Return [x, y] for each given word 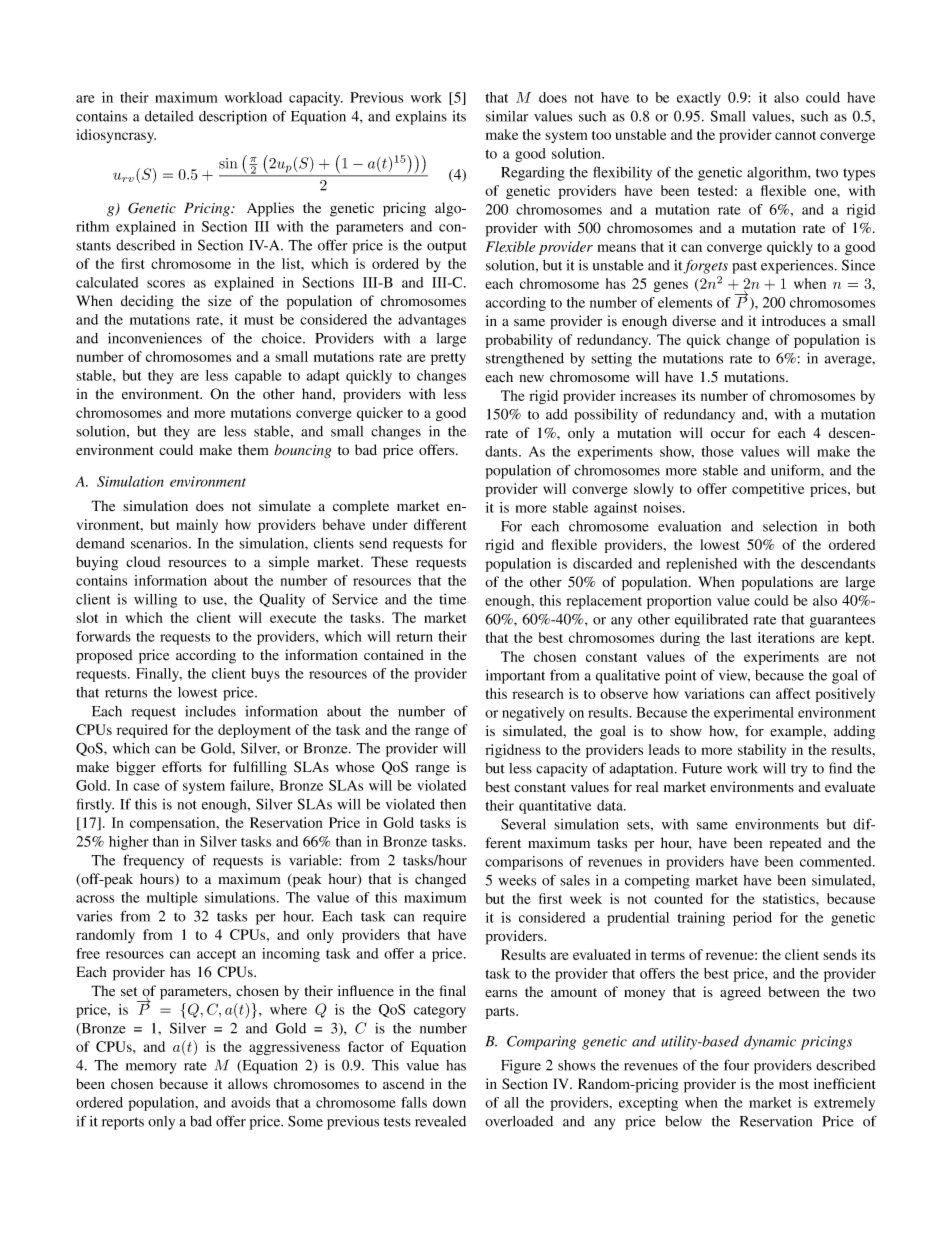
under [390, 524]
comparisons [524, 863]
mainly [197, 526]
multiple [172, 899]
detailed [169, 116]
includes [210, 711]
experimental [754, 714]
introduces [794, 320]
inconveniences [155, 338]
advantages [432, 321]
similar [507, 116]
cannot [795, 135]
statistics [790, 898]
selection [790, 526]
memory [151, 1068]
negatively [533, 714]
